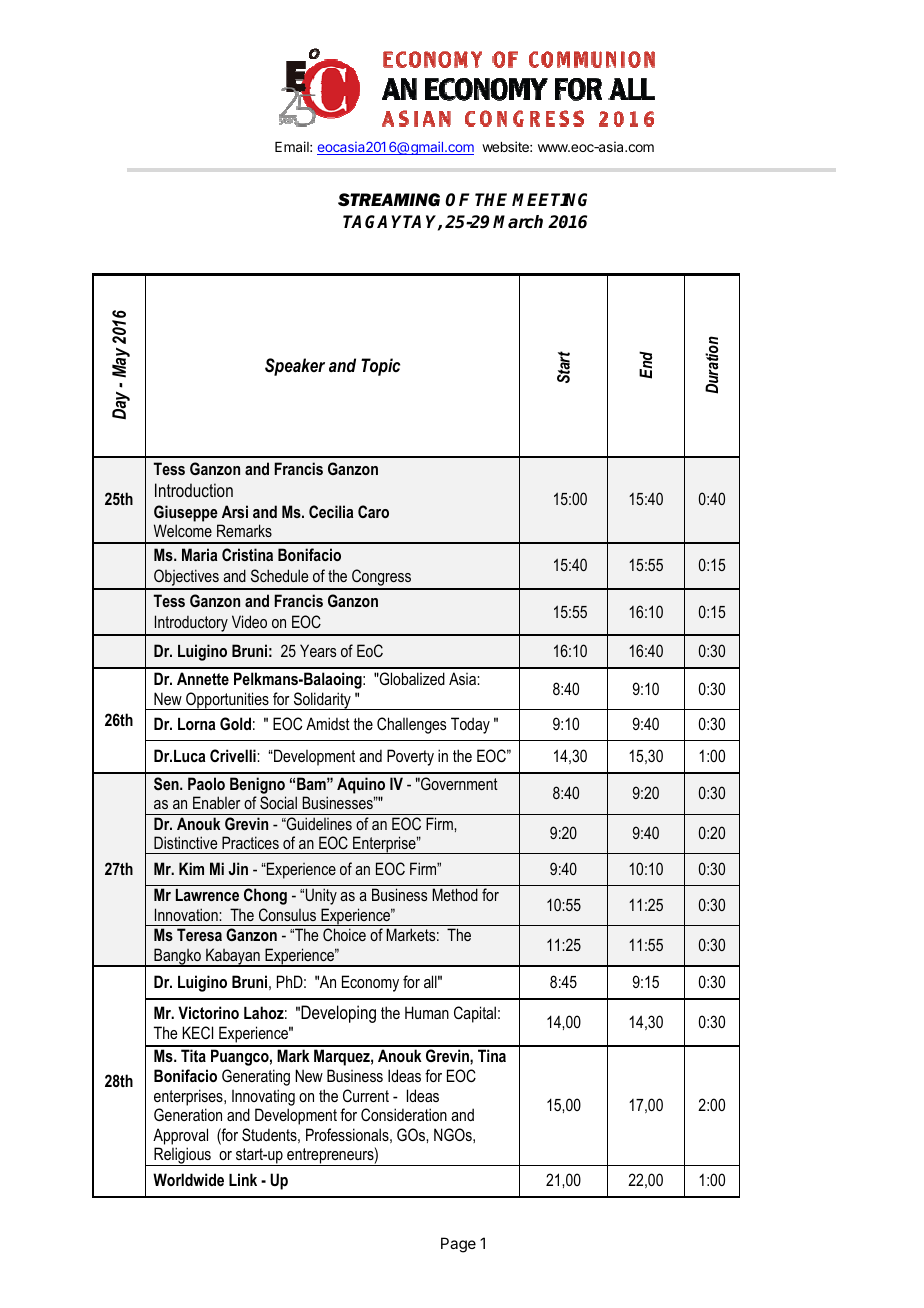  What do you see at coordinates (295, 367) in the screenshot?
I see `Speaker` at bounding box center [295, 367].
